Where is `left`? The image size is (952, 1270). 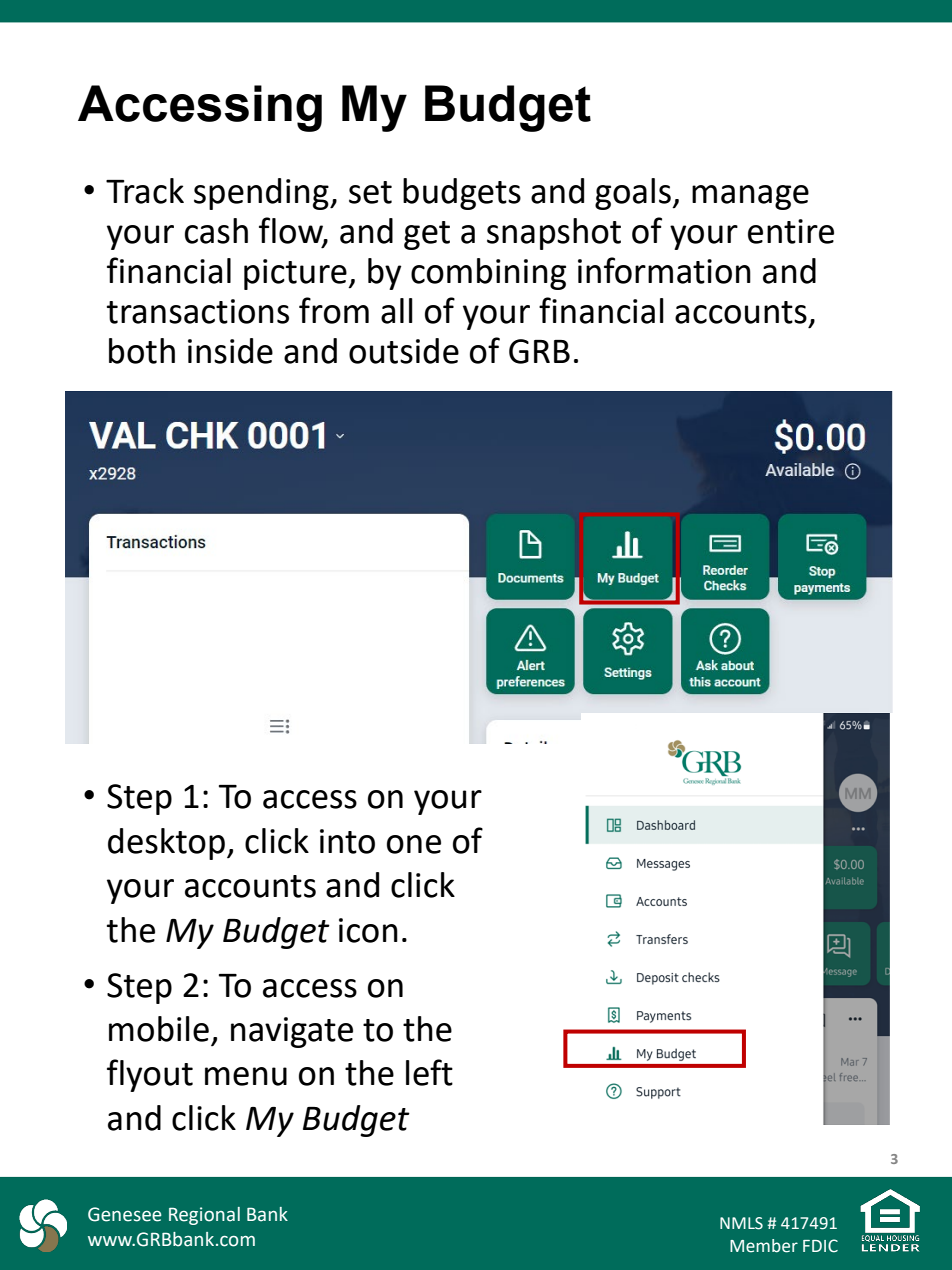 left is located at coordinates (429, 1072).
